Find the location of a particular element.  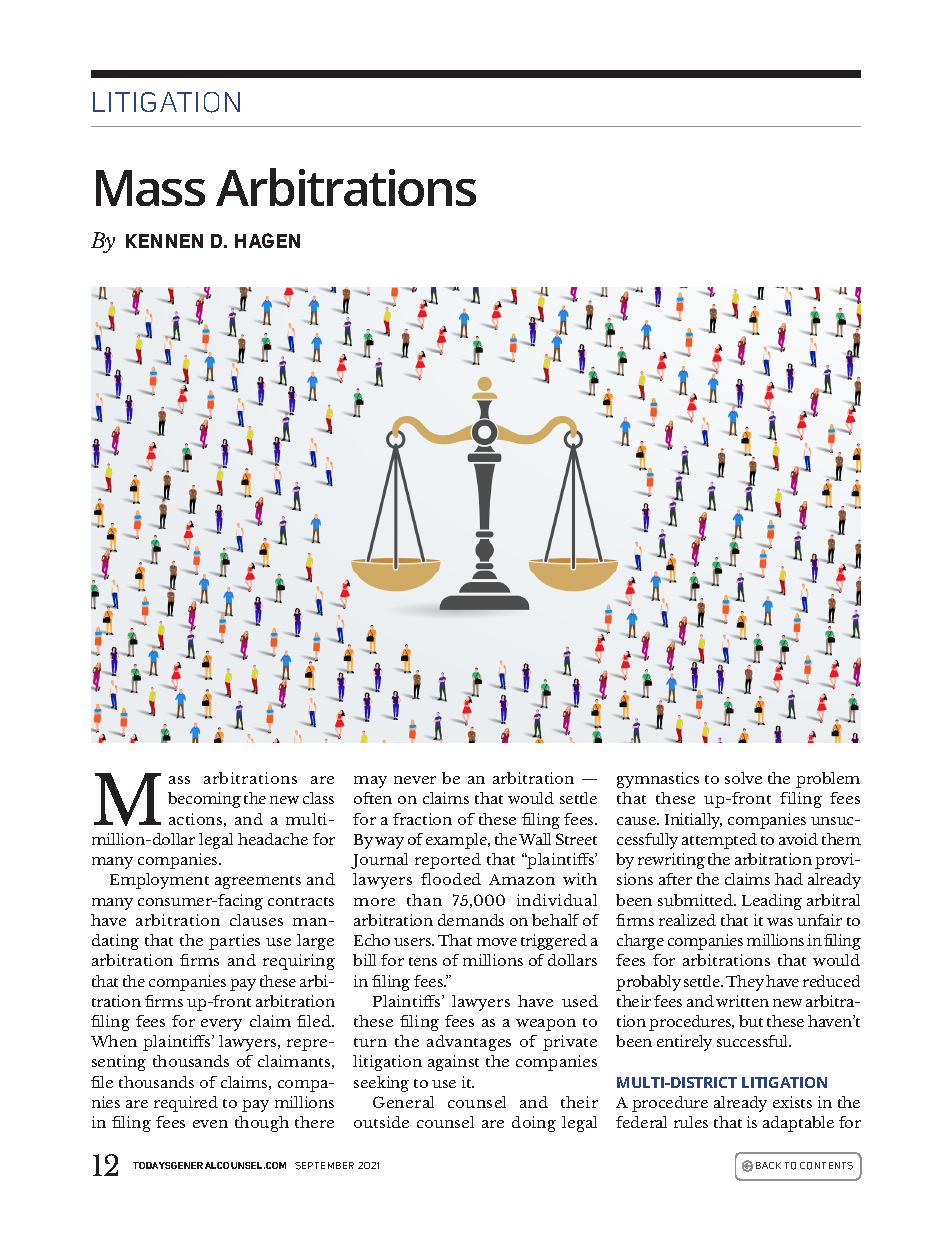

may is located at coordinates (370, 782).
